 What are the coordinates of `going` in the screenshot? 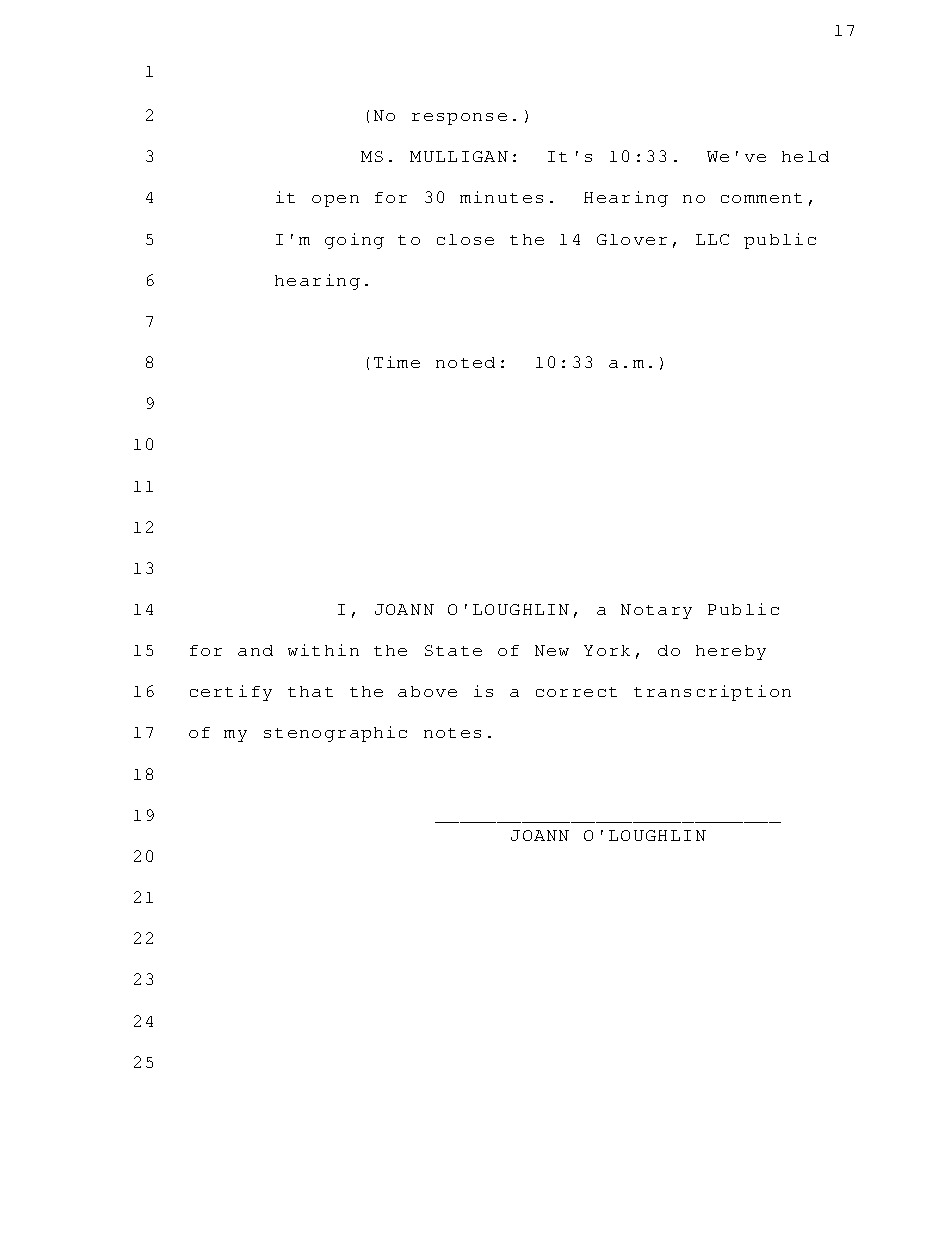 It's located at (354, 241).
